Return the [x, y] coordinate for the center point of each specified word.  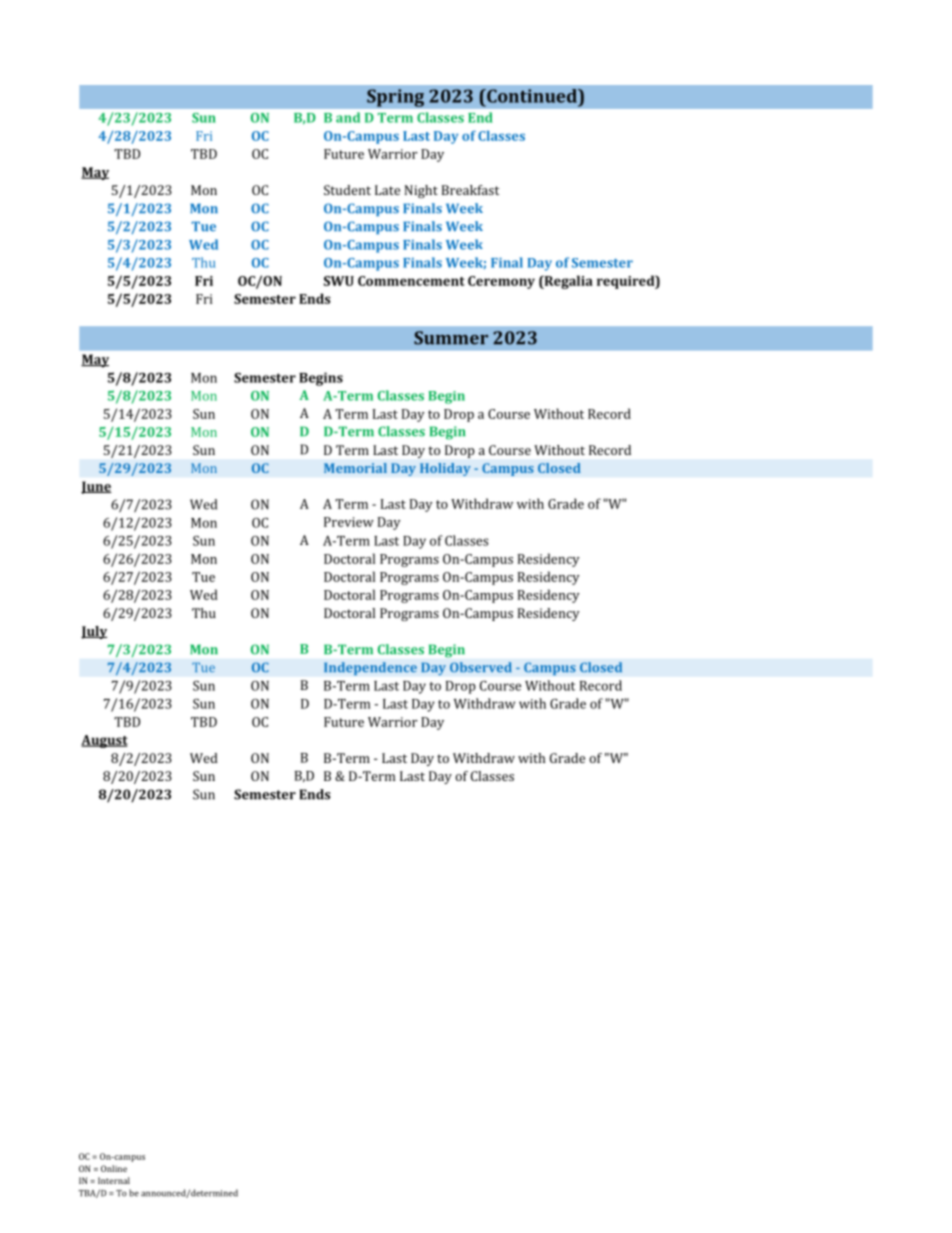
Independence [370, 669]
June [96, 487]
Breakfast [470, 190]
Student [347, 190]
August [104, 741]
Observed [481, 667]
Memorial [355, 468]
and [348, 117]
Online [114, 1168]
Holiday [445, 469]
